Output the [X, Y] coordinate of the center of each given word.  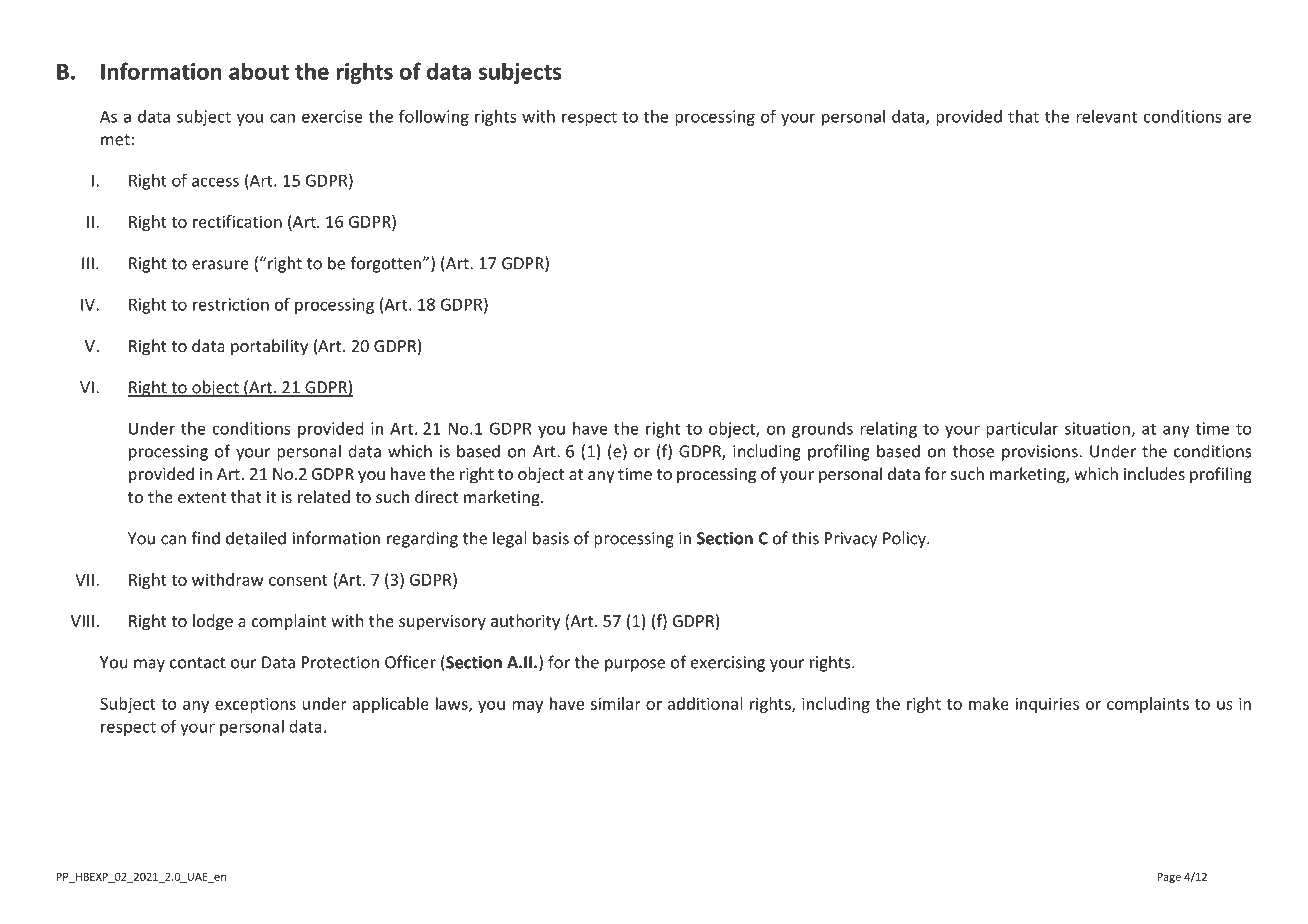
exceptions [255, 705]
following [434, 117]
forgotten [385, 264]
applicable [391, 705]
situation [1097, 428]
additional [705, 703]
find [205, 538]
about [259, 71]
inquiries [1047, 705]
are [1239, 118]
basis [551, 538]
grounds [822, 430]
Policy [905, 539]
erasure [220, 265]
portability [269, 347]
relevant [1106, 116]
